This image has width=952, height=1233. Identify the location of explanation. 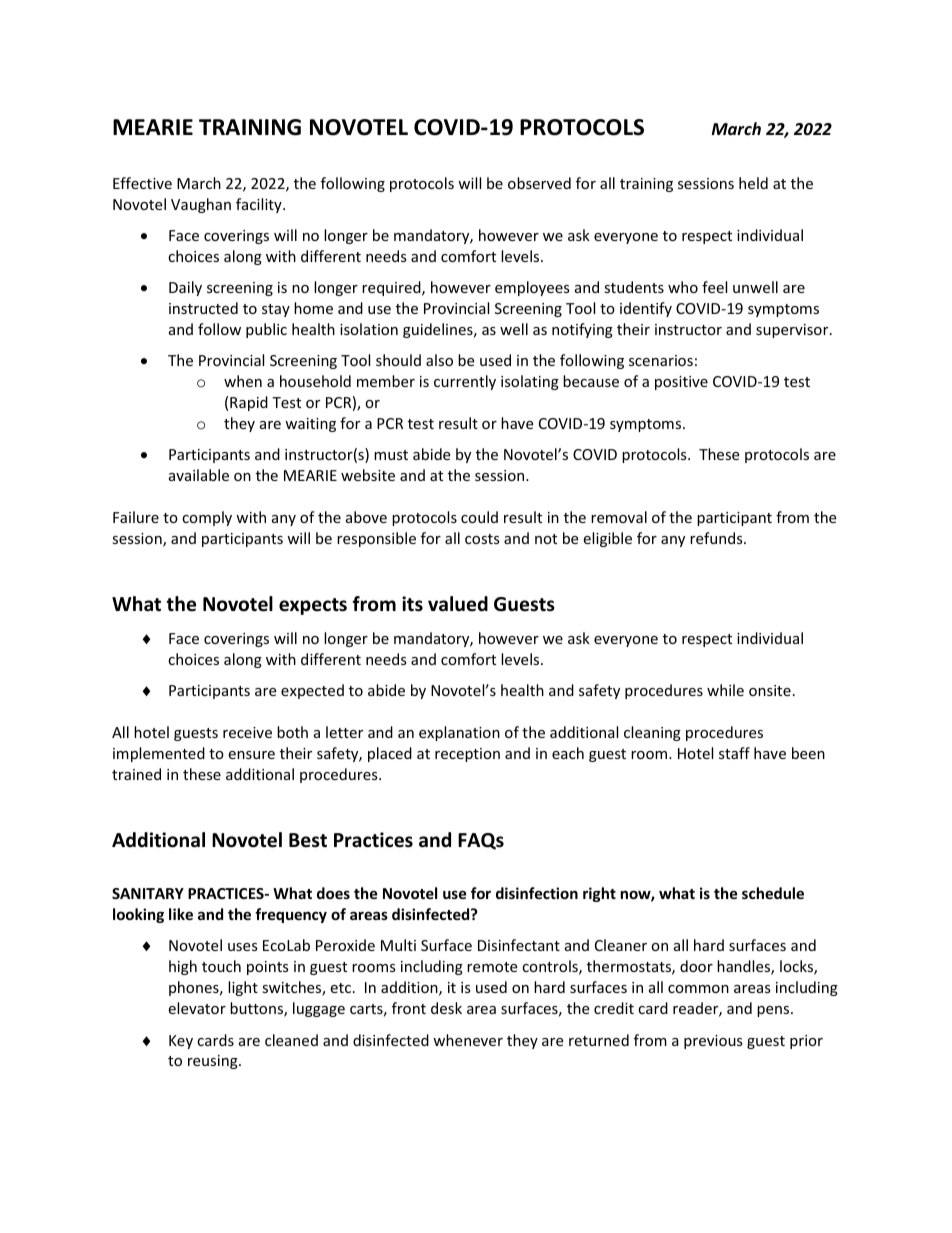
(459, 733).
